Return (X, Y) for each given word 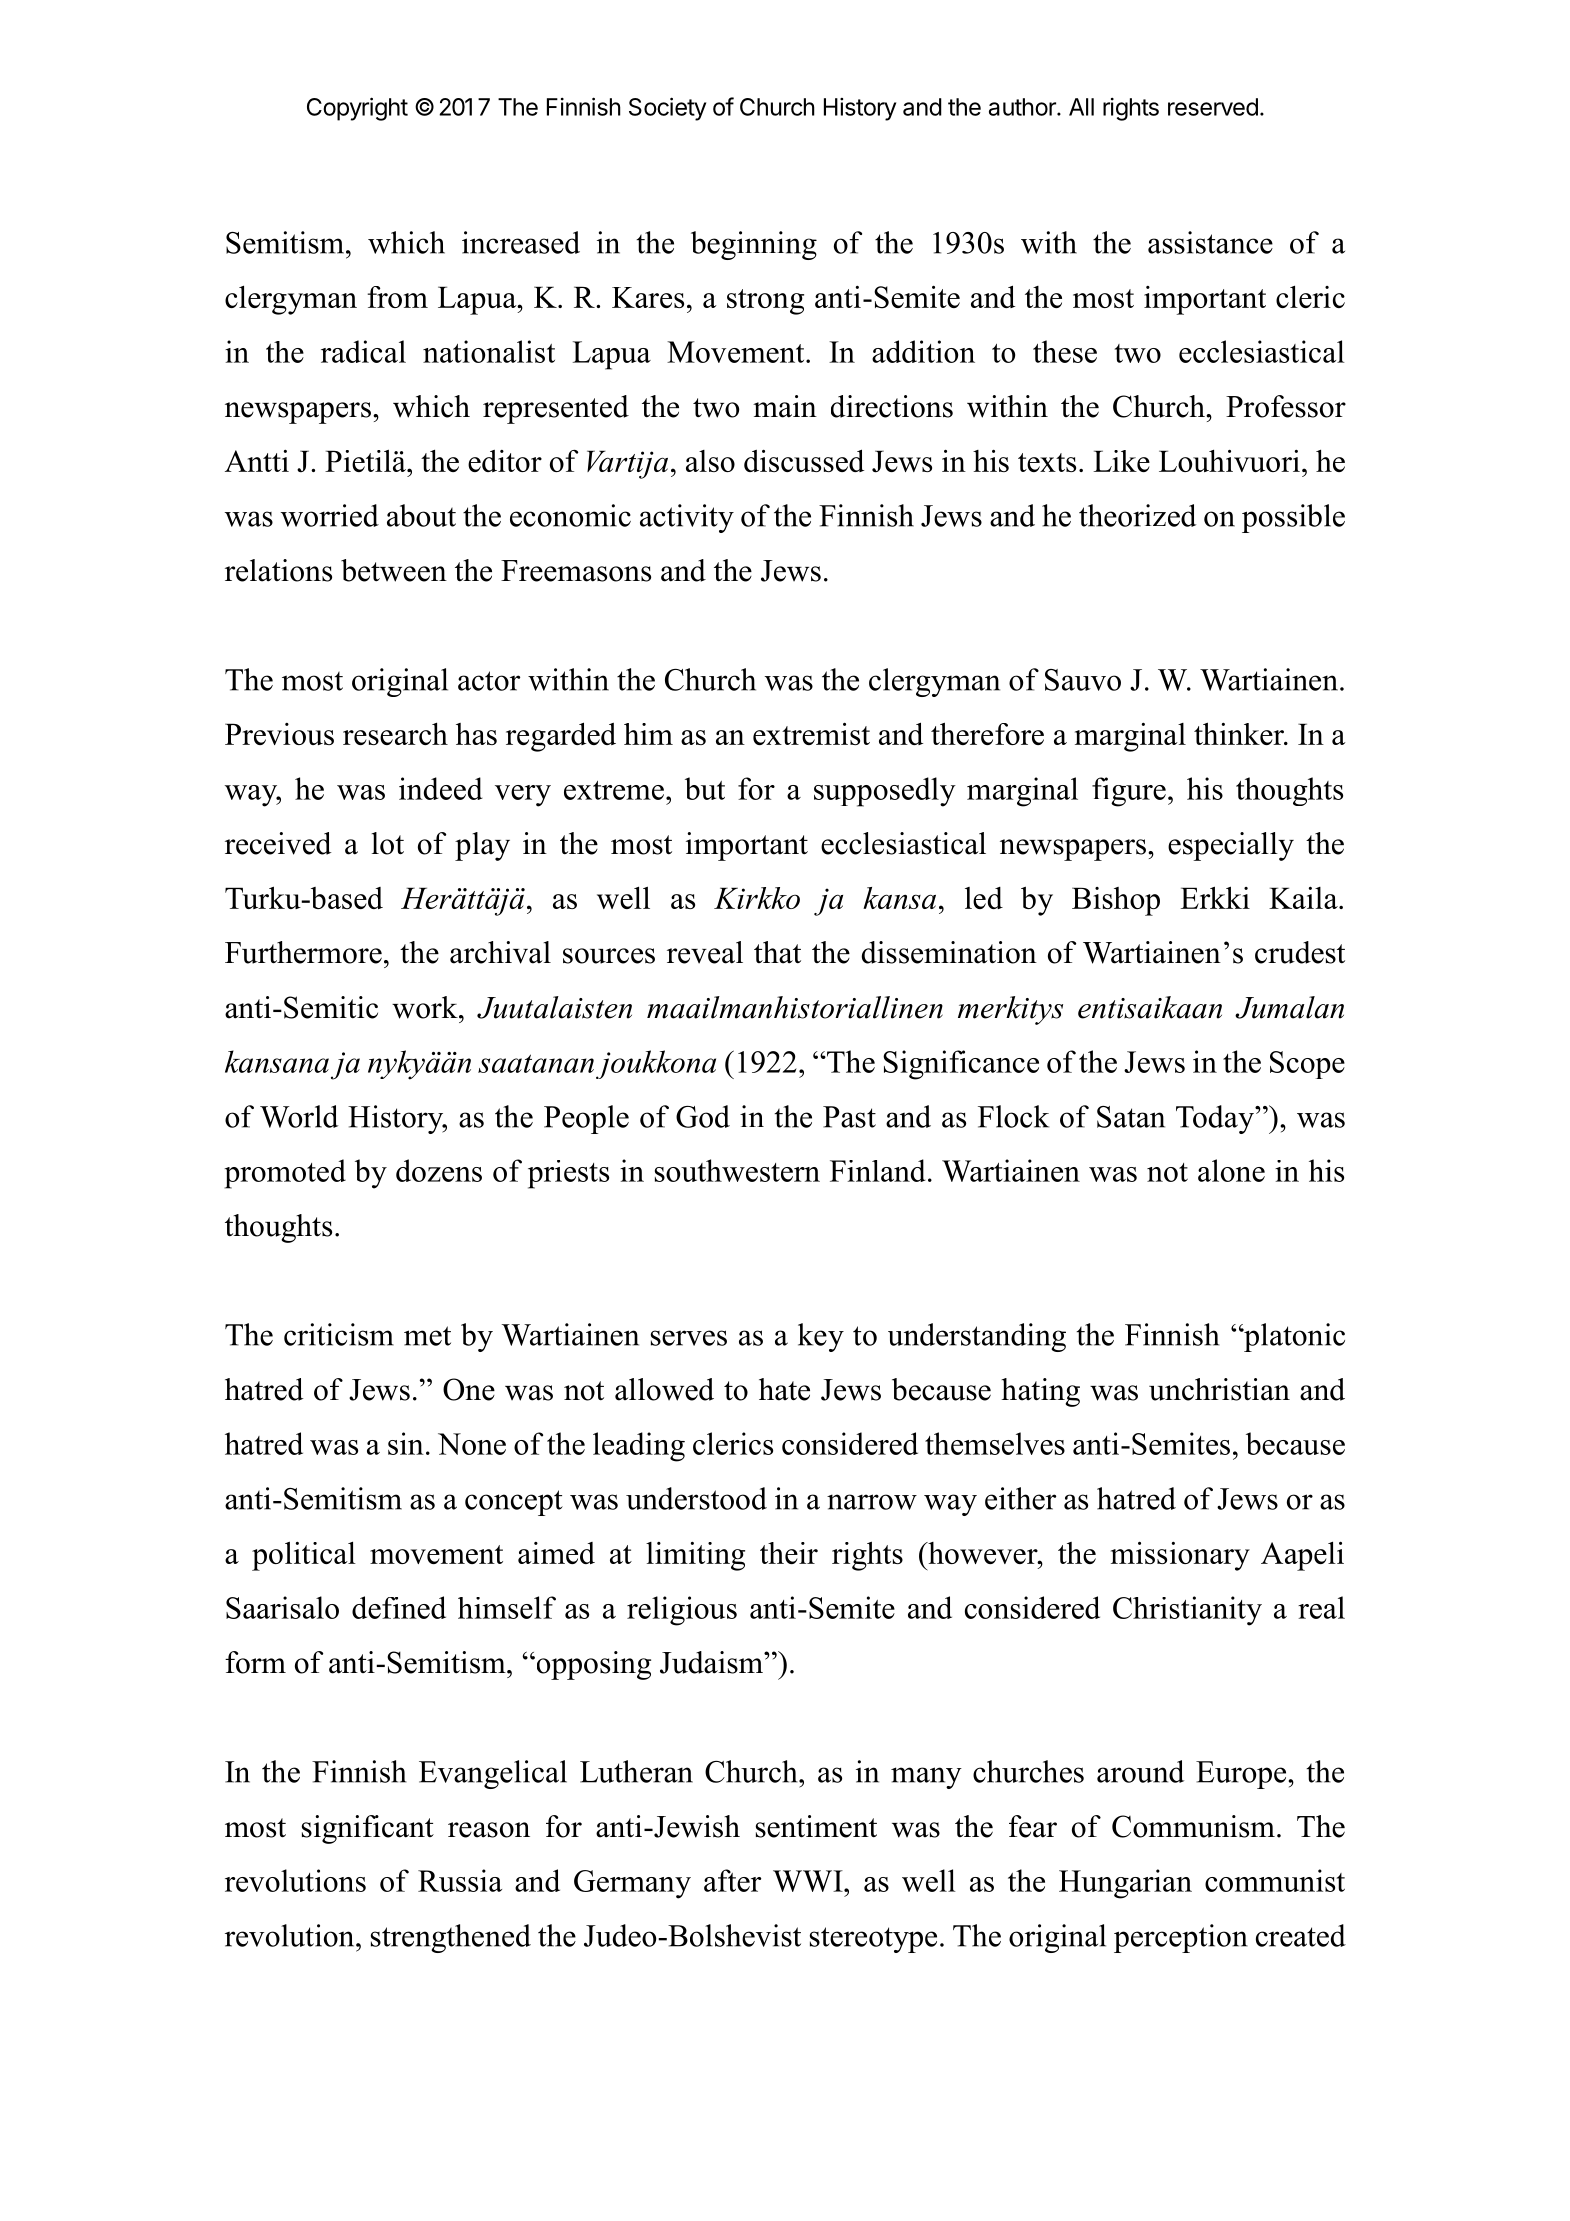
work (426, 1007)
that (777, 952)
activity (687, 518)
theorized (1137, 515)
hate (784, 1389)
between (394, 570)
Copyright (357, 109)
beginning (754, 245)
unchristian (1219, 1389)
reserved (1213, 107)
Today (1216, 1119)
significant (368, 1829)
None (472, 1444)
